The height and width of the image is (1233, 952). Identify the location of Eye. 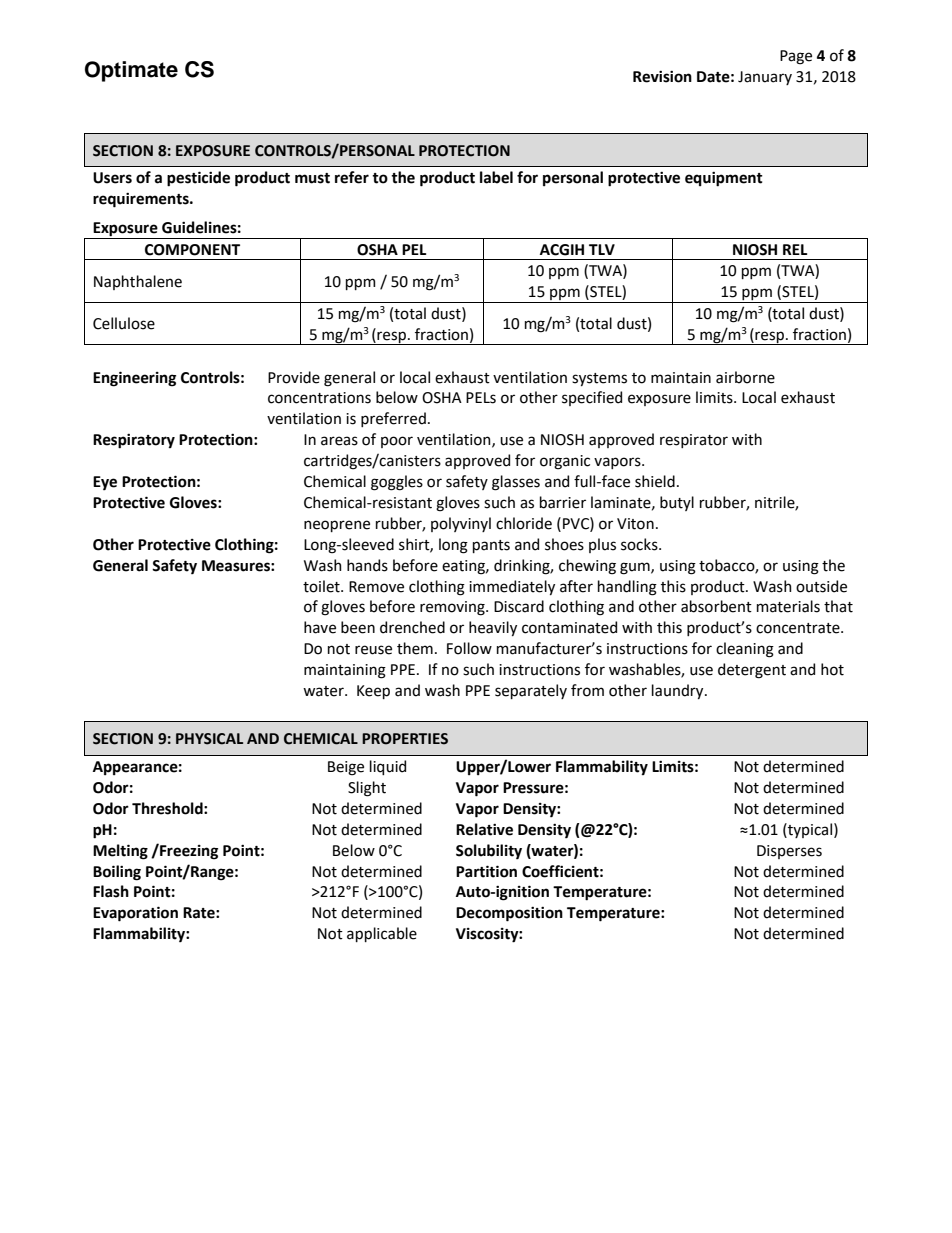
(105, 483).
